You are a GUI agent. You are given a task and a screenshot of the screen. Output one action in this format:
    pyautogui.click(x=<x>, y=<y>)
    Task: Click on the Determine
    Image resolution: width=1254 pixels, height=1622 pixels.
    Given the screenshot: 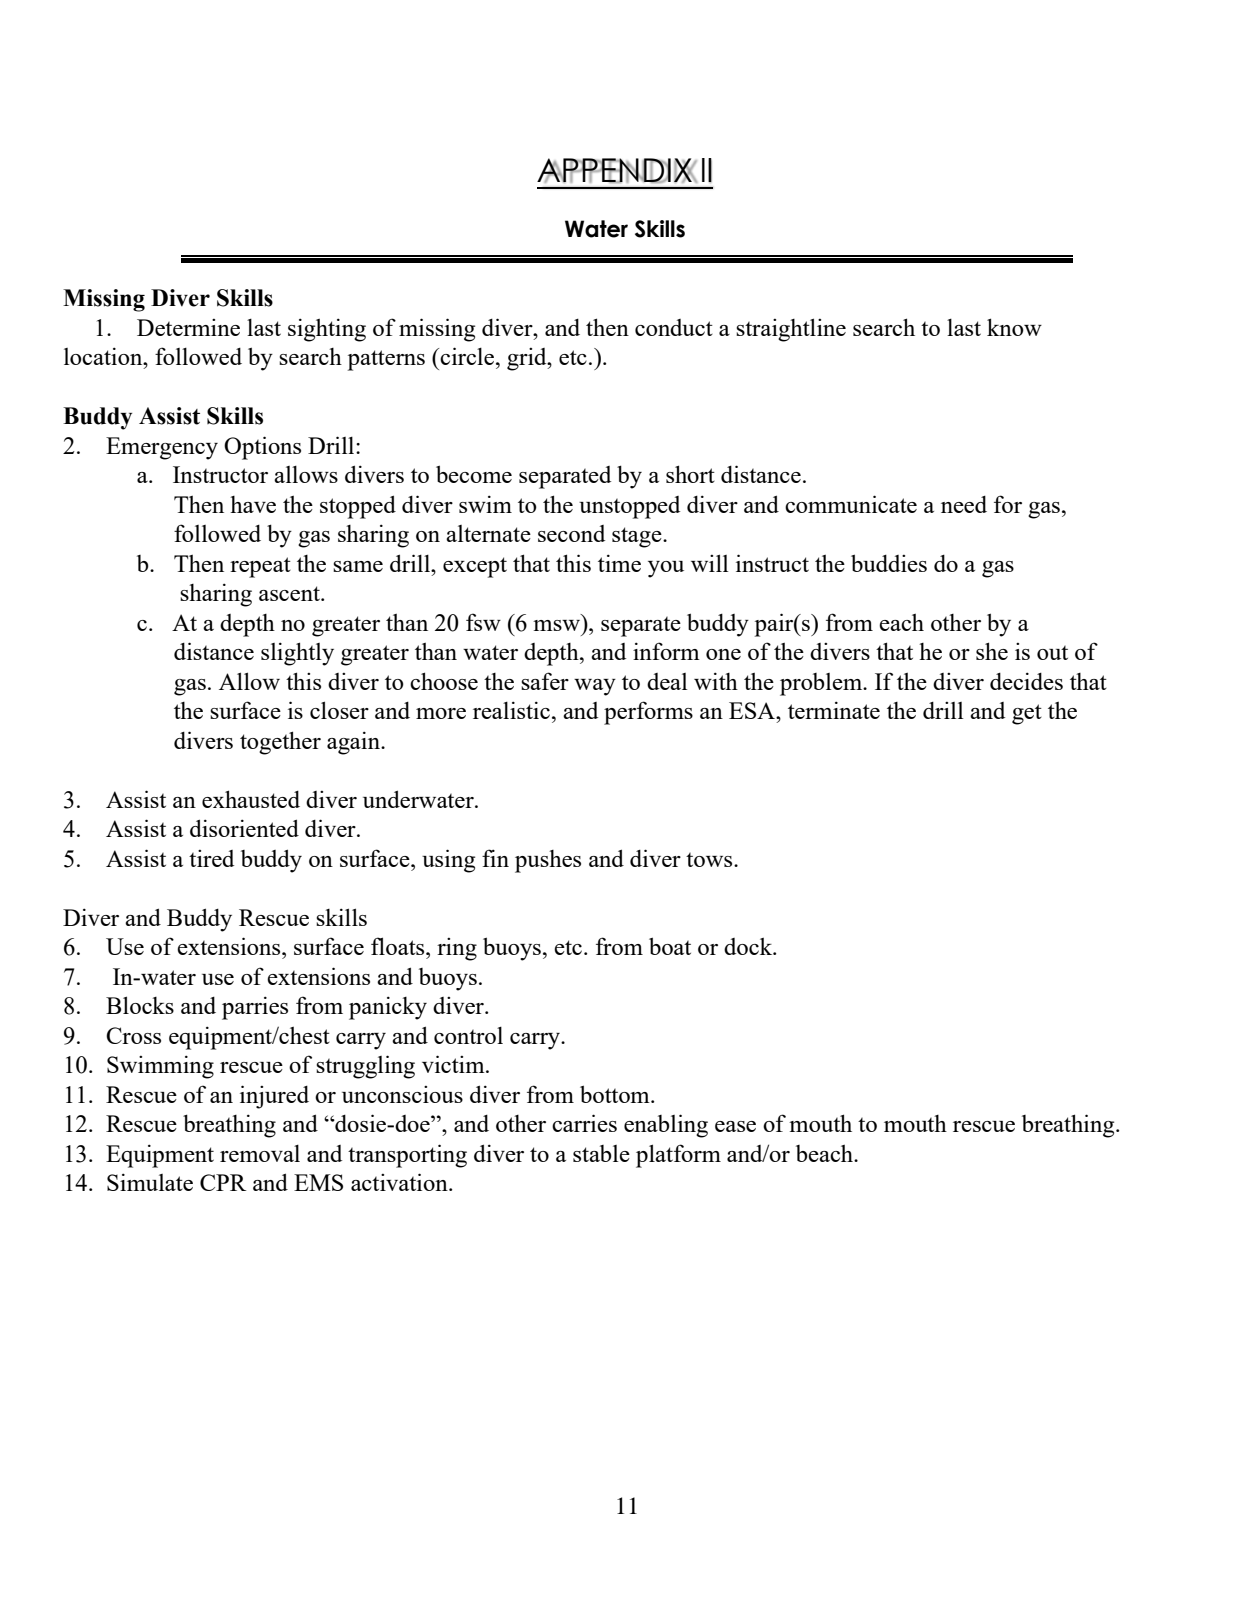 What is the action you would take?
    pyautogui.click(x=188, y=327)
